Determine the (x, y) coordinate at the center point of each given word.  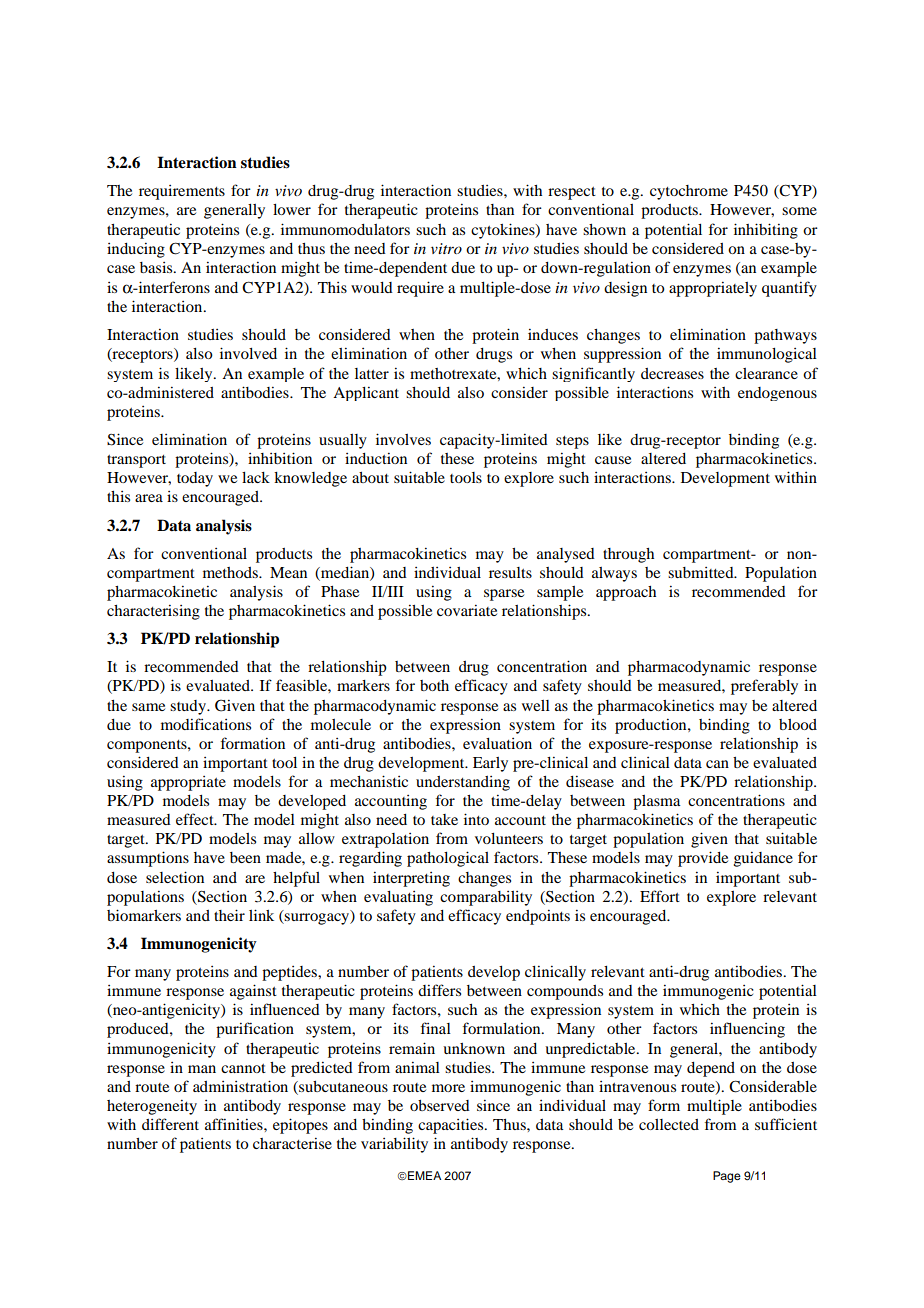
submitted (702, 572)
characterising (153, 612)
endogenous (777, 394)
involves (403, 439)
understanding (463, 783)
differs (439, 990)
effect (196, 819)
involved (248, 353)
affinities (235, 1124)
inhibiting (766, 231)
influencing (747, 1030)
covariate (467, 610)
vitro (446, 248)
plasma (657, 802)
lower (292, 209)
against (253, 992)
